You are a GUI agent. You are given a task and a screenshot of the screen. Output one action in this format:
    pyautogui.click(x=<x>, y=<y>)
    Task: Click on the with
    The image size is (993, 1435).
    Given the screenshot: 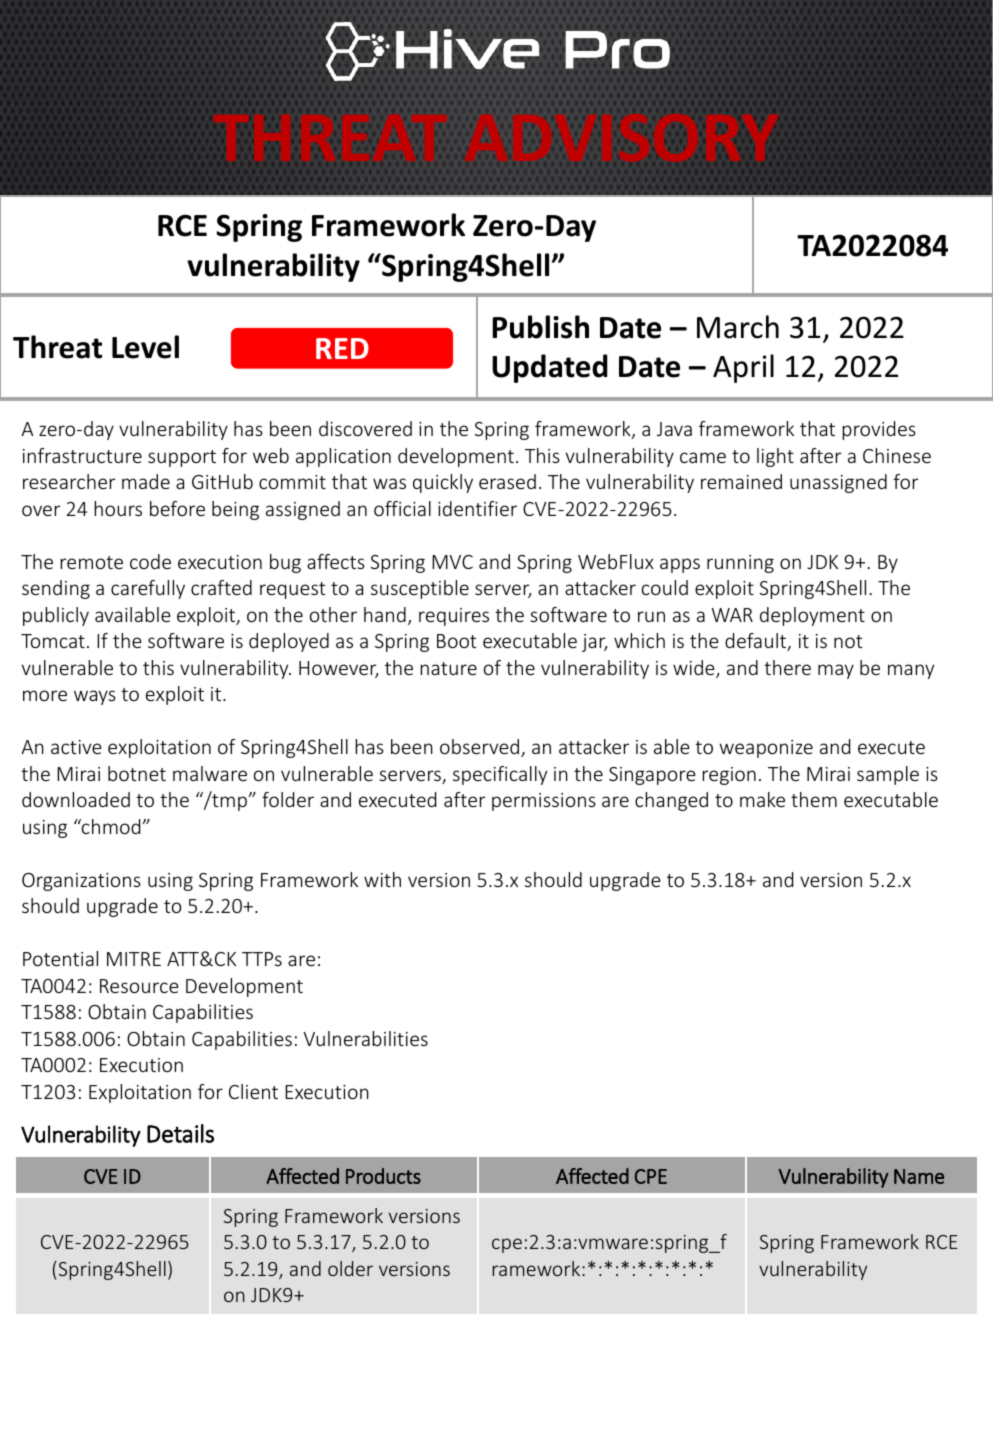 What is the action you would take?
    pyautogui.click(x=382, y=879)
